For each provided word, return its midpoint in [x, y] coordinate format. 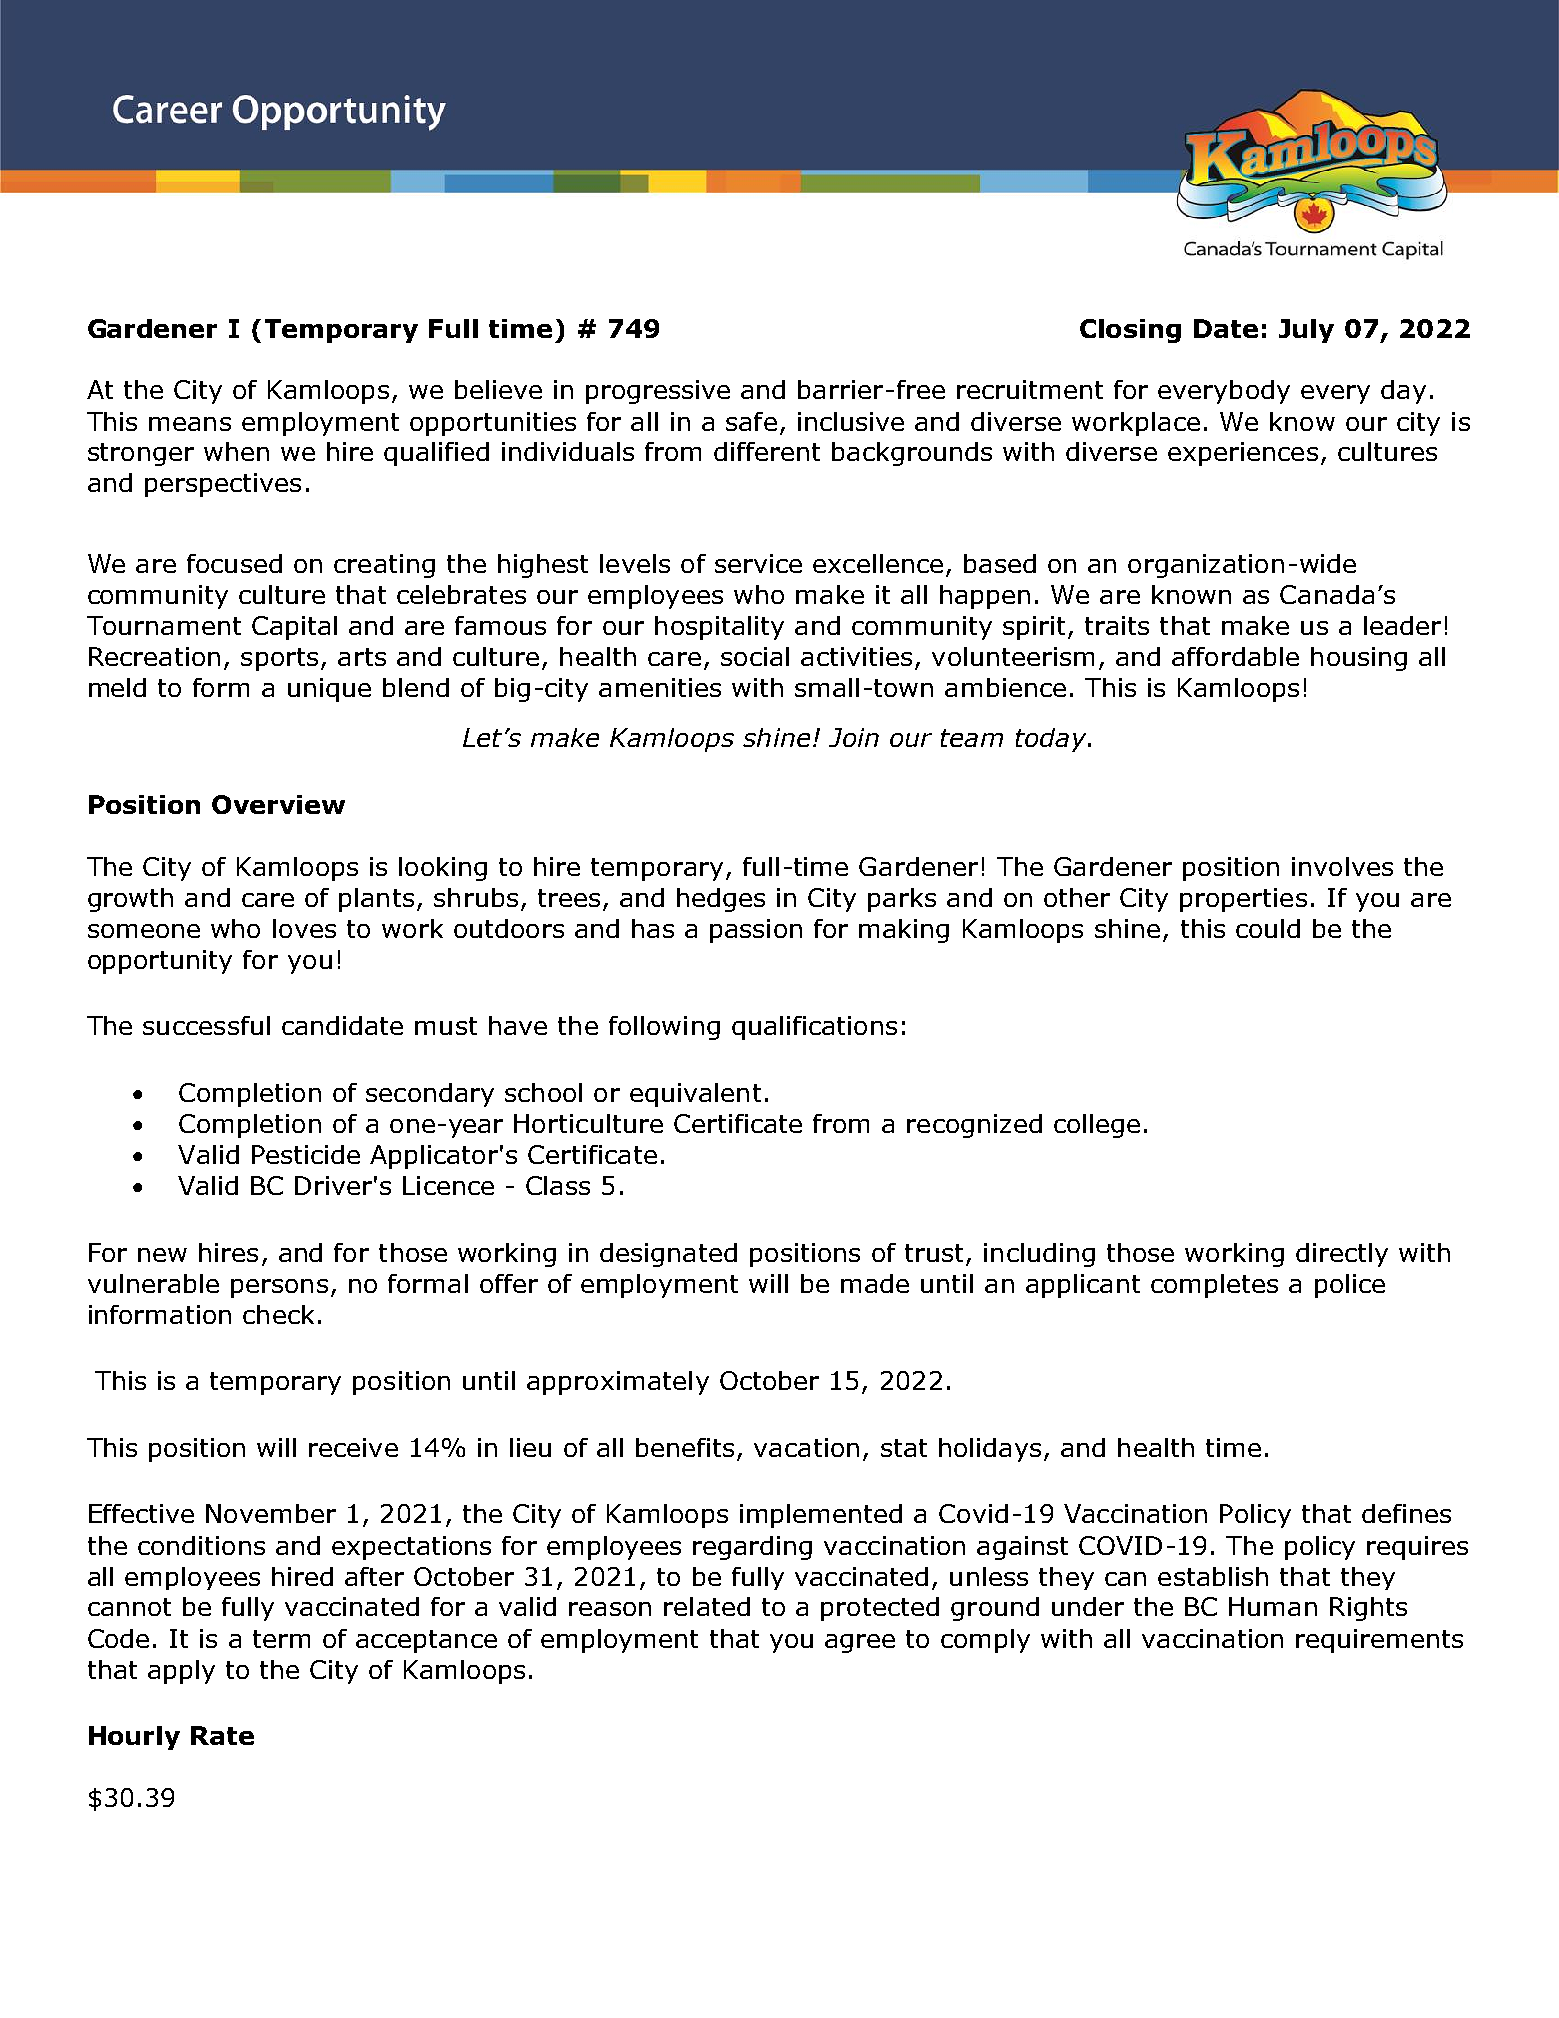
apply [181, 1672]
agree [860, 1643]
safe [751, 421]
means [190, 424]
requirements [1379, 1641]
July [1306, 331]
